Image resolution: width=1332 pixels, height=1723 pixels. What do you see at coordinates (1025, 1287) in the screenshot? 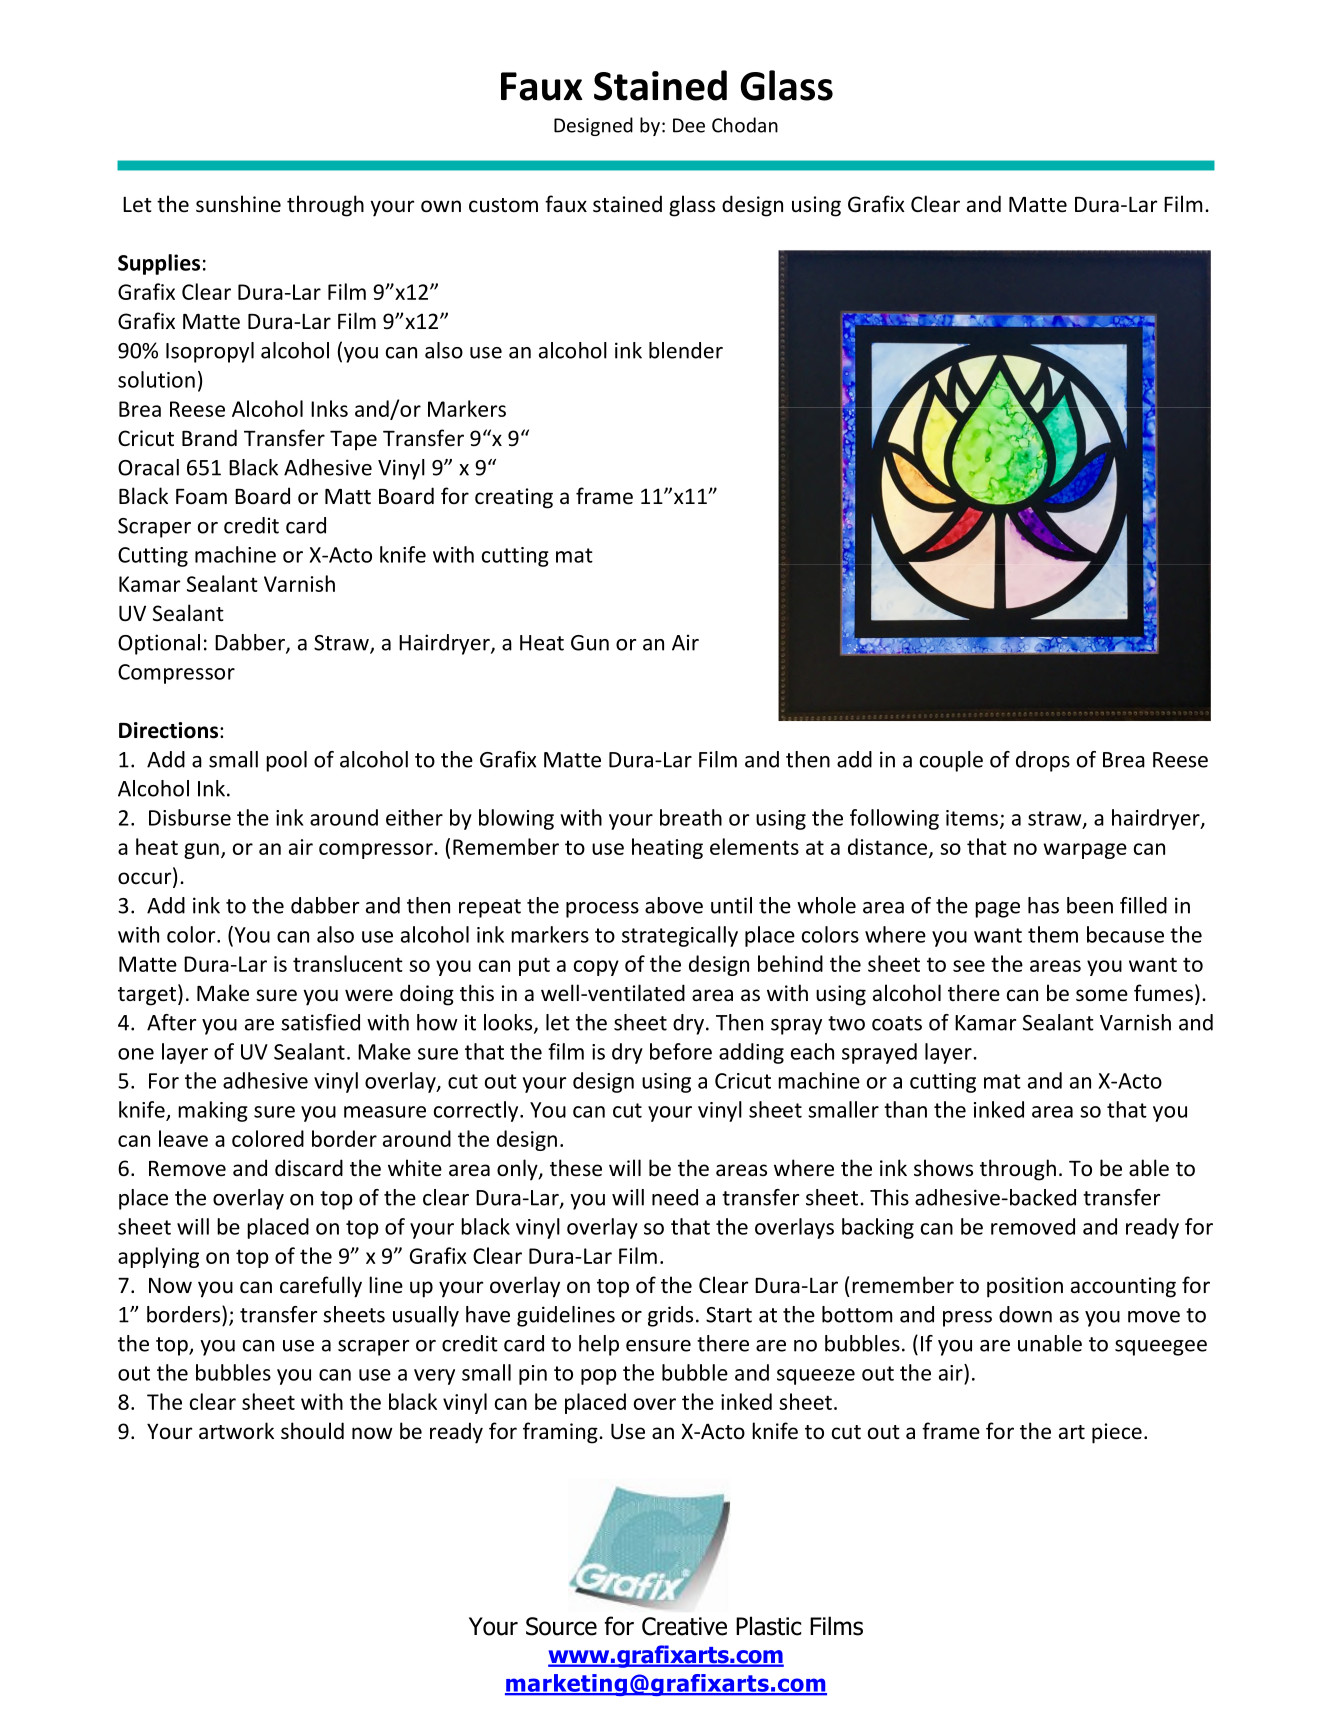
I see `position` at bounding box center [1025, 1287].
